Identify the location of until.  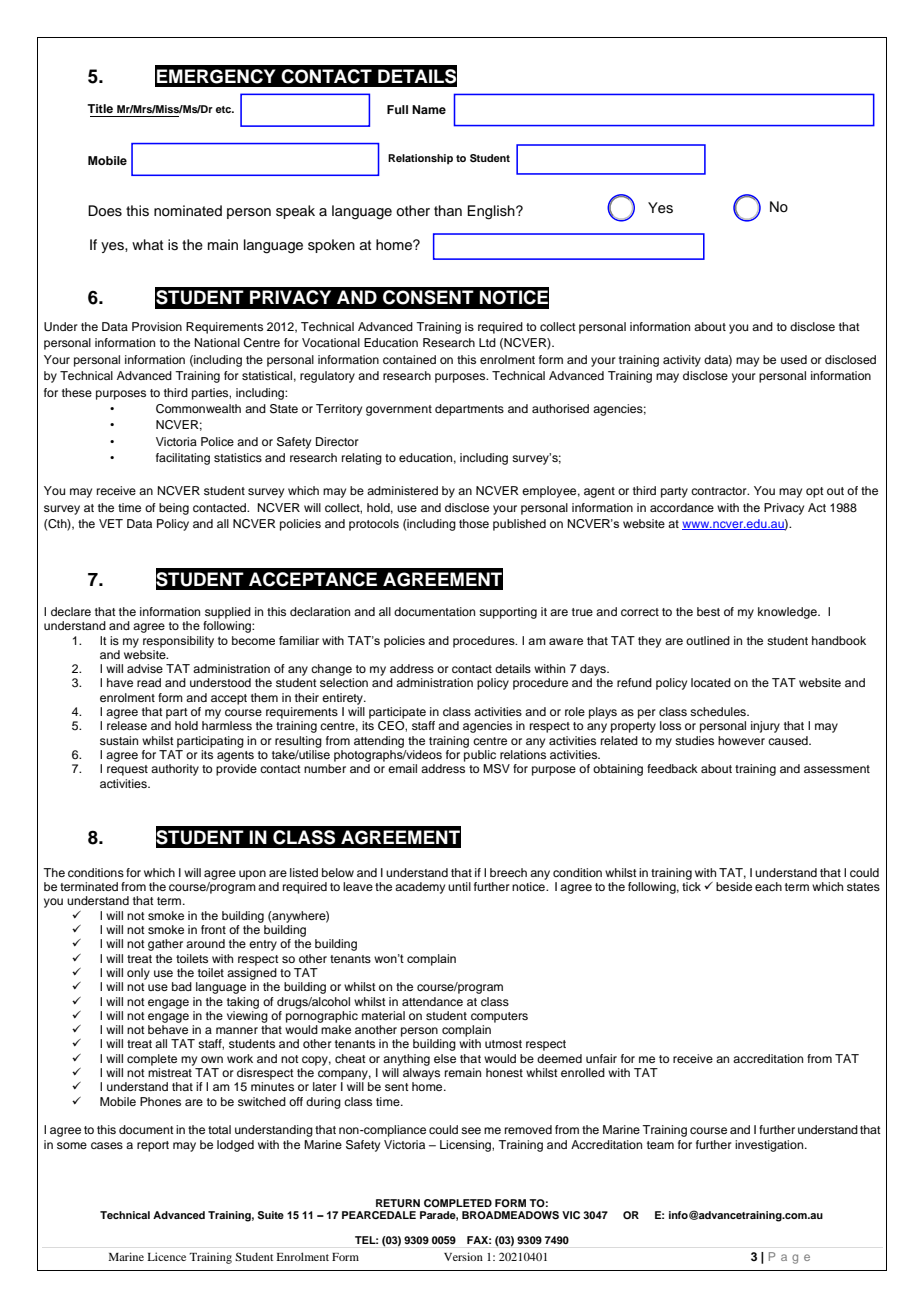
(459, 886).
